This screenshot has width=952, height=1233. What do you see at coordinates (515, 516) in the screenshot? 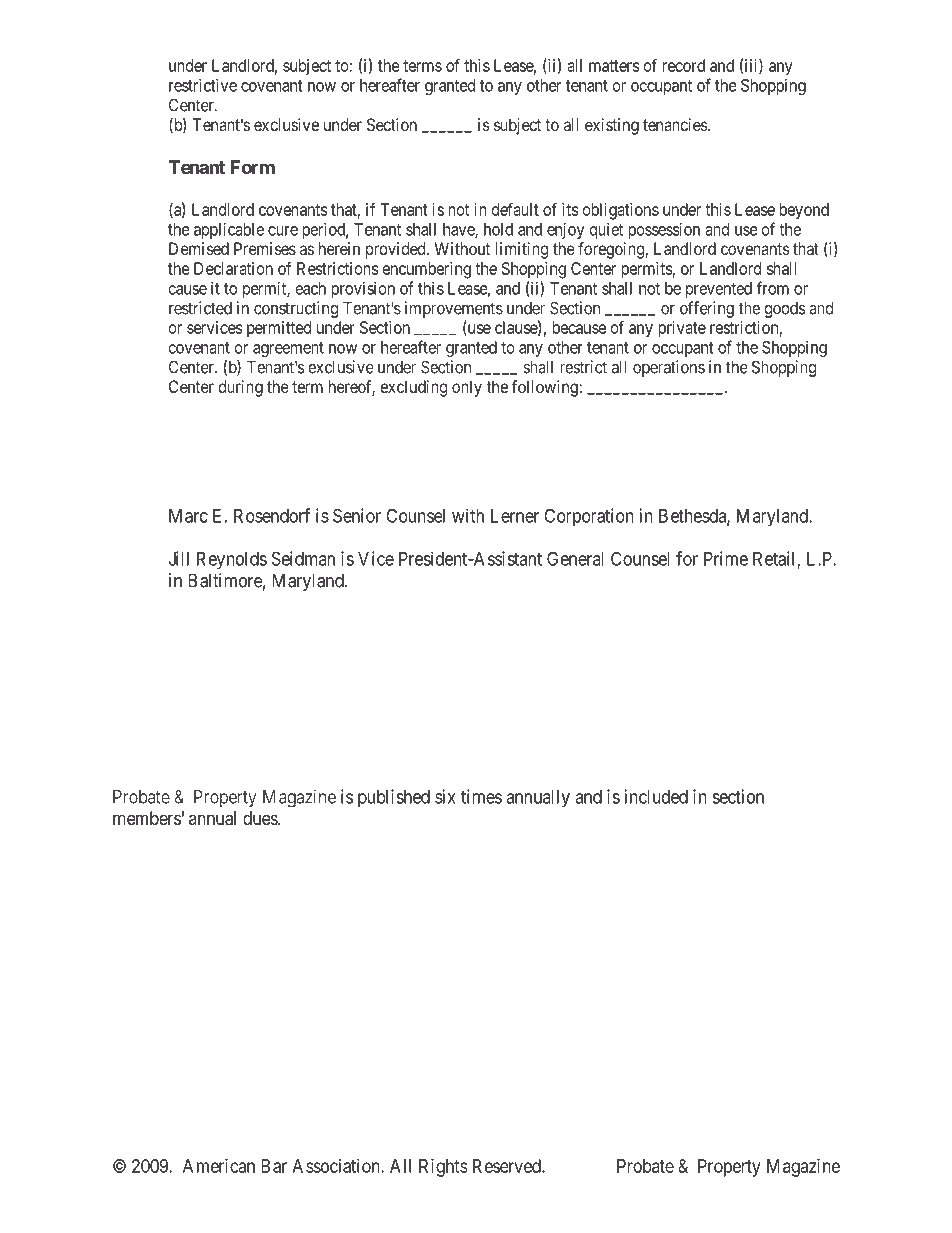
I see `Lerner` at bounding box center [515, 516].
